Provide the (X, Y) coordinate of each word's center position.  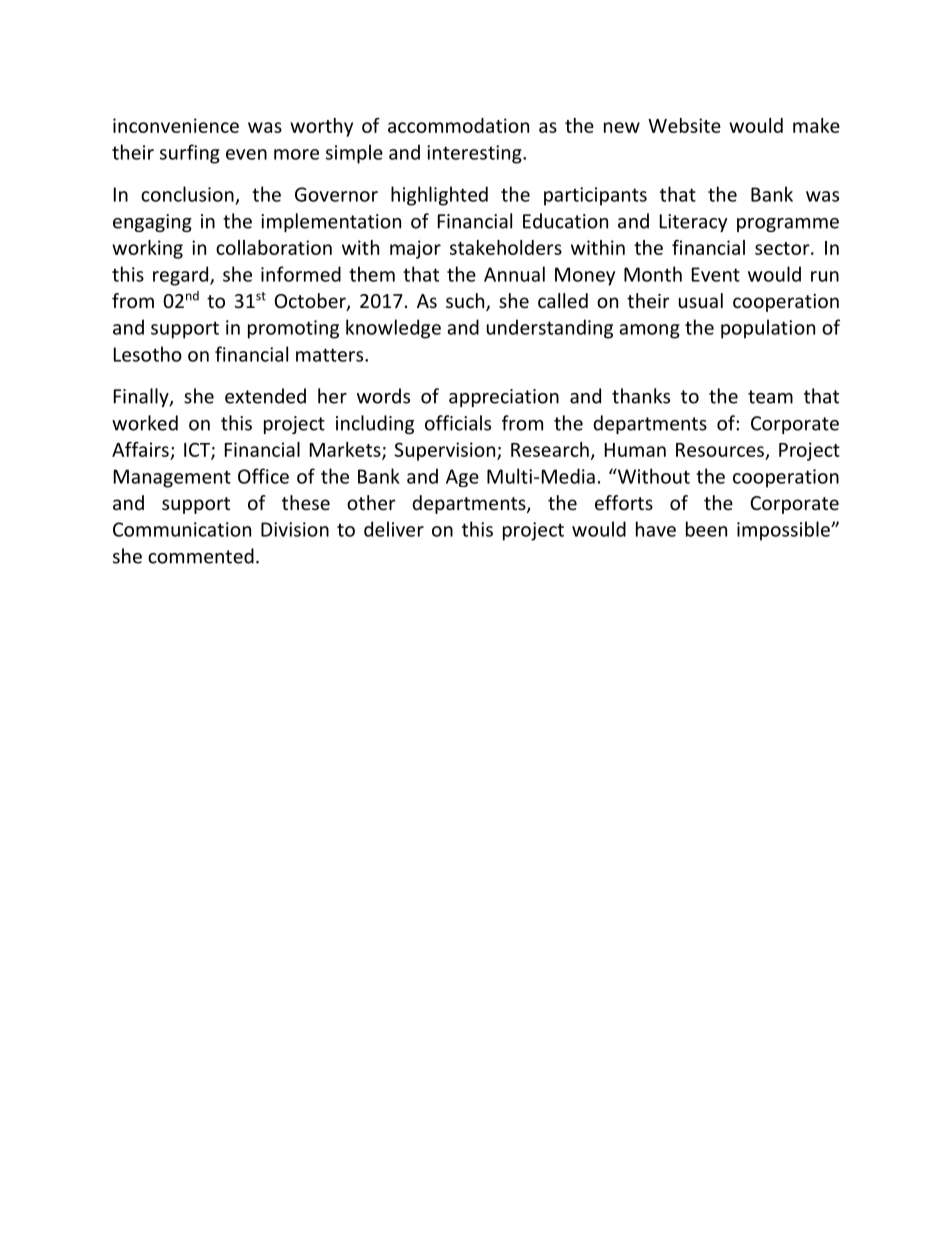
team (770, 397)
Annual (514, 274)
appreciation (504, 398)
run (825, 276)
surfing (190, 154)
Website (684, 125)
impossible (784, 531)
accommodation (458, 125)
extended (265, 396)
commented (201, 556)
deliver (394, 529)
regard (182, 276)
